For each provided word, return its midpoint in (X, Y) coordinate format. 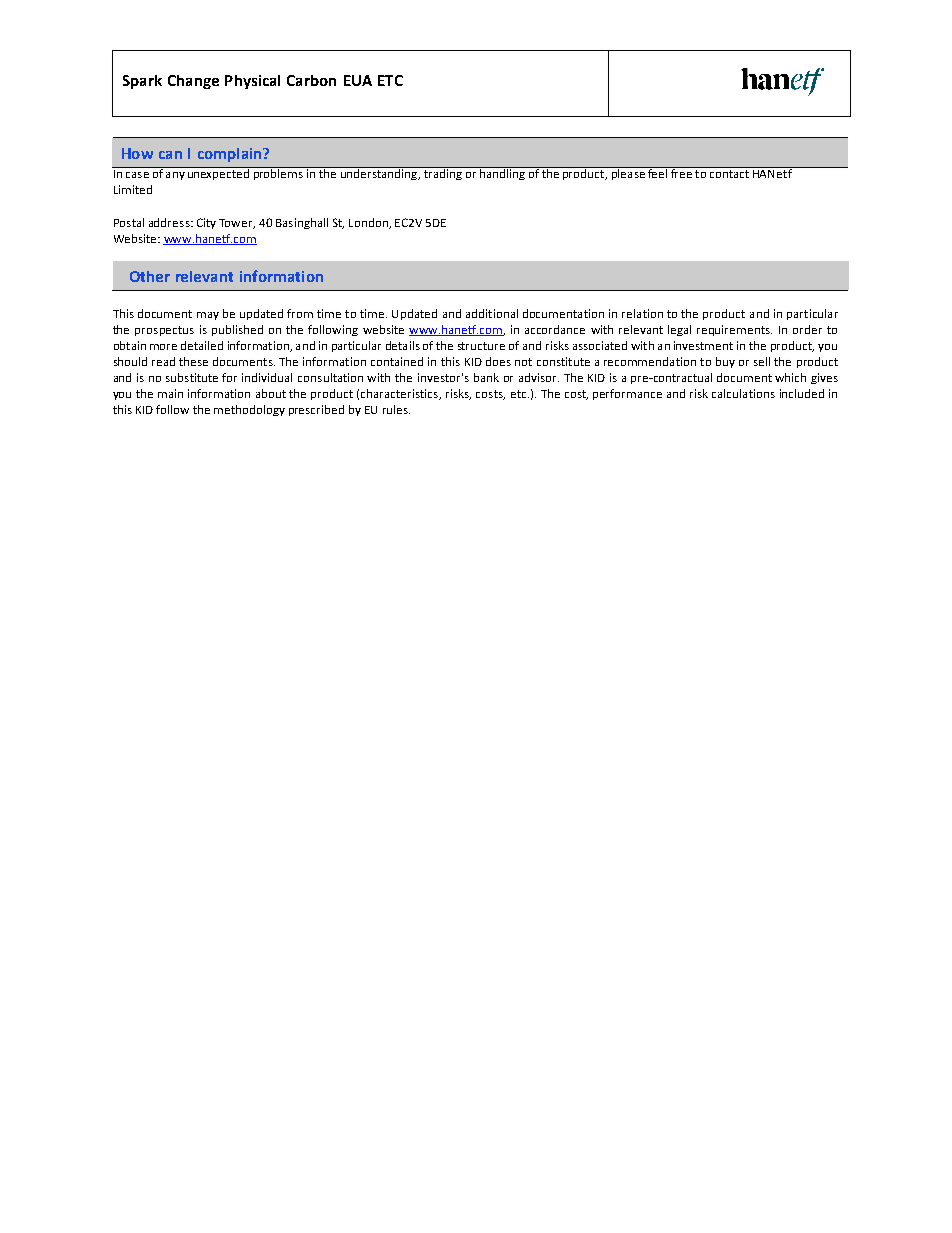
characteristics (400, 394)
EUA (358, 80)
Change (193, 82)
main (170, 393)
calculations (743, 393)
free (681, 172)
